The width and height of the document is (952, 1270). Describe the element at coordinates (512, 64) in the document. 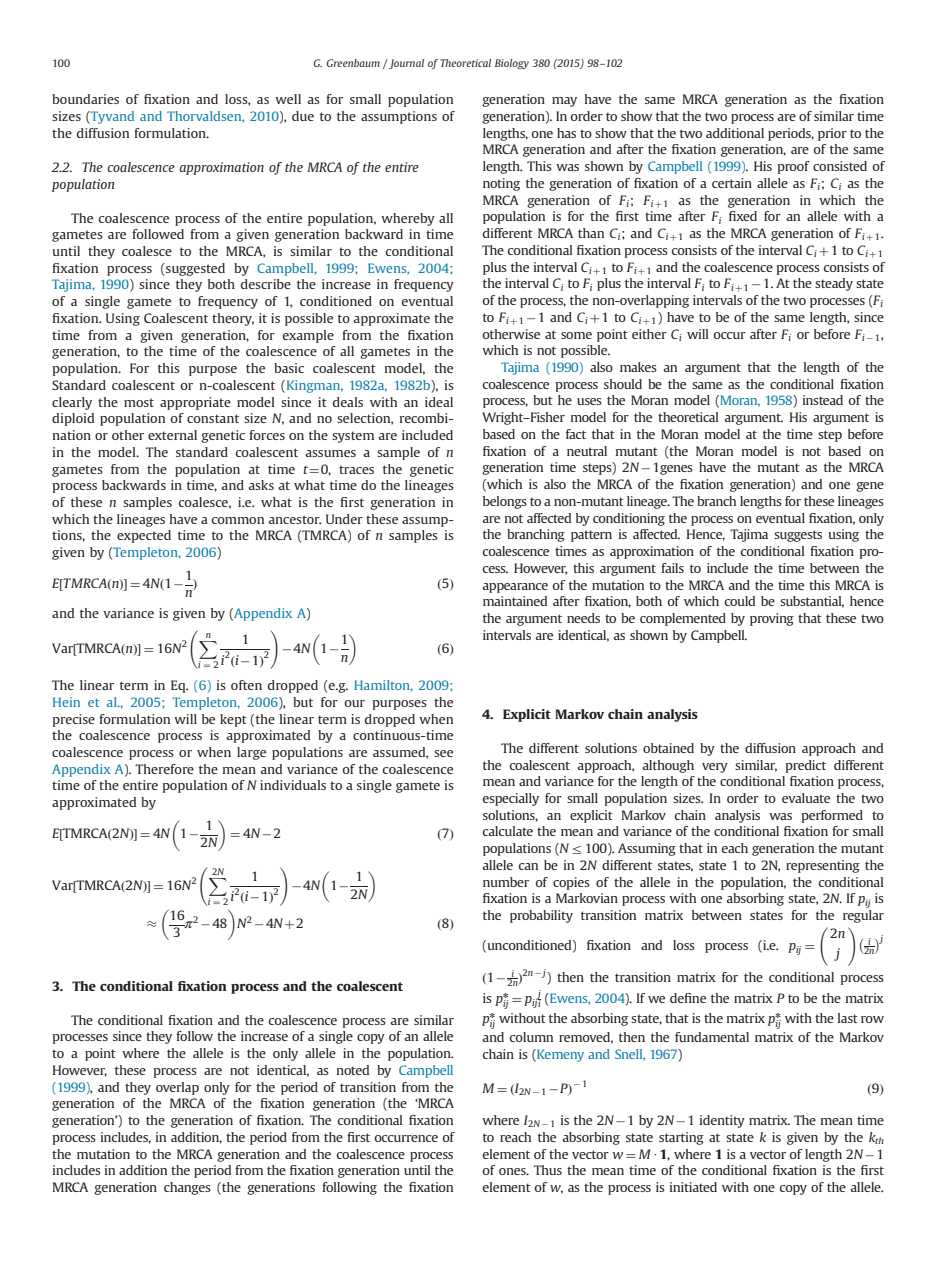

I see `Biology` at that location.
